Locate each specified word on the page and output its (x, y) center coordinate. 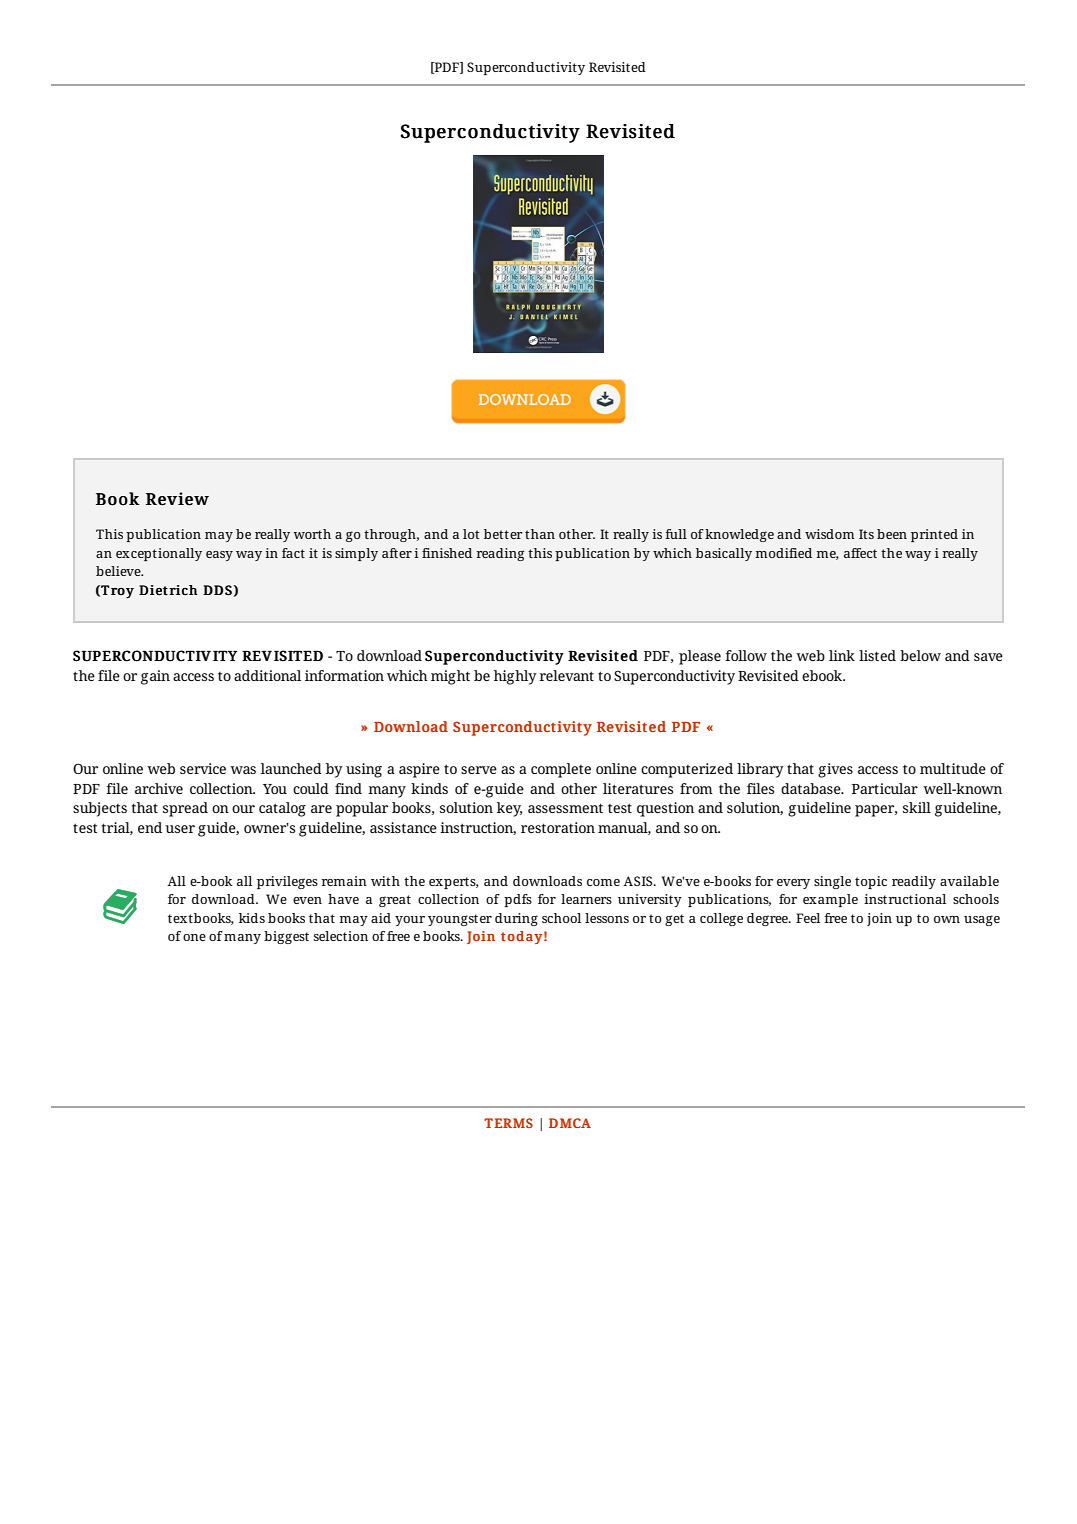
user (180, 829)
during (516, 919)
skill (917, 807)
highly (515, 677)
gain (155, 677)
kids (252, 918)
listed (877, 655)
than (540, 534)
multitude (953, 768)
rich (182, 590)
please (700, 657)
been (892, 534)
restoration (558, 827)
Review (177, 499)
